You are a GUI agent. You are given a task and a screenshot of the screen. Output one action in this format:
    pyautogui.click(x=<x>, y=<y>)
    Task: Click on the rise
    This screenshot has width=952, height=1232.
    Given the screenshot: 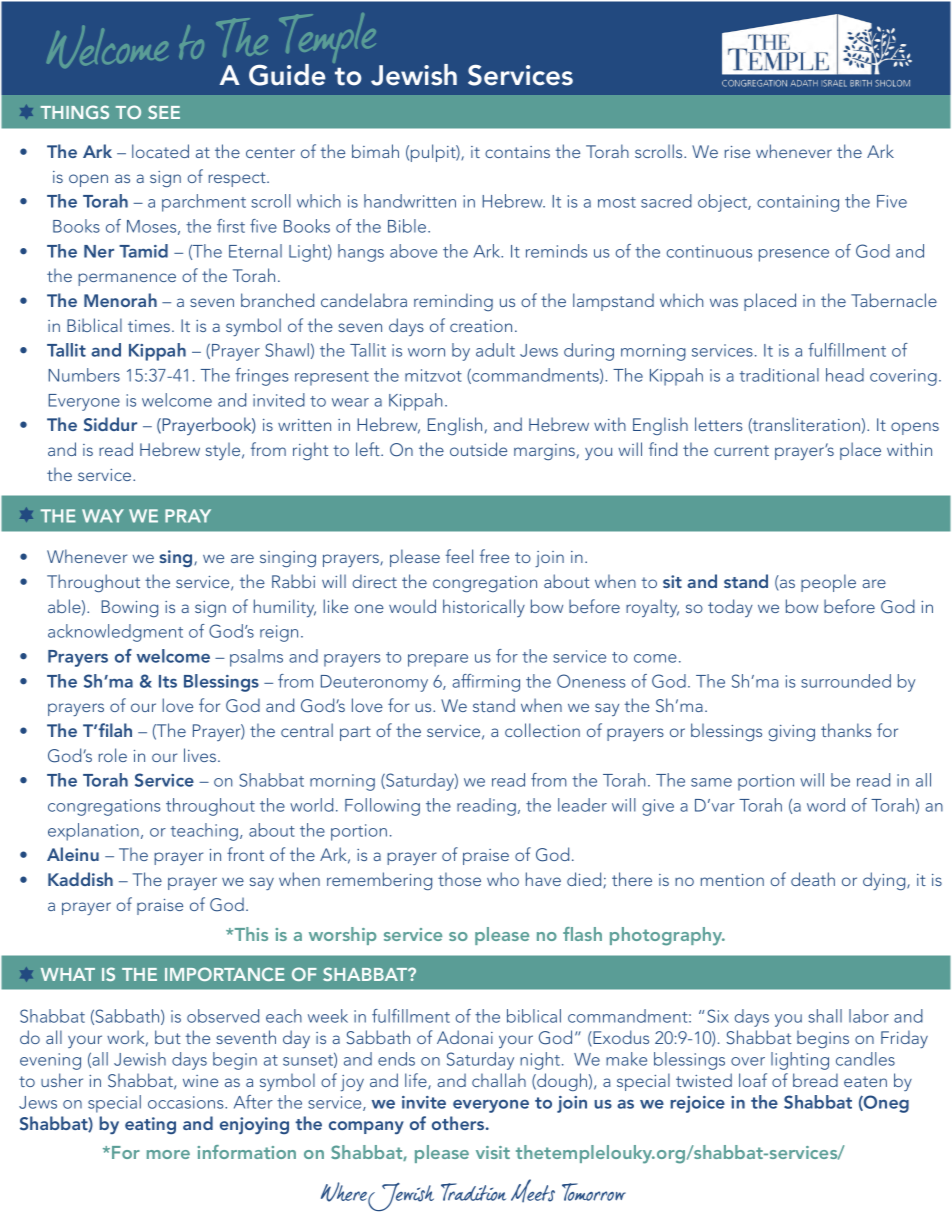 What is the action you would take?
    pyautogui.click(x=737, y=152)
